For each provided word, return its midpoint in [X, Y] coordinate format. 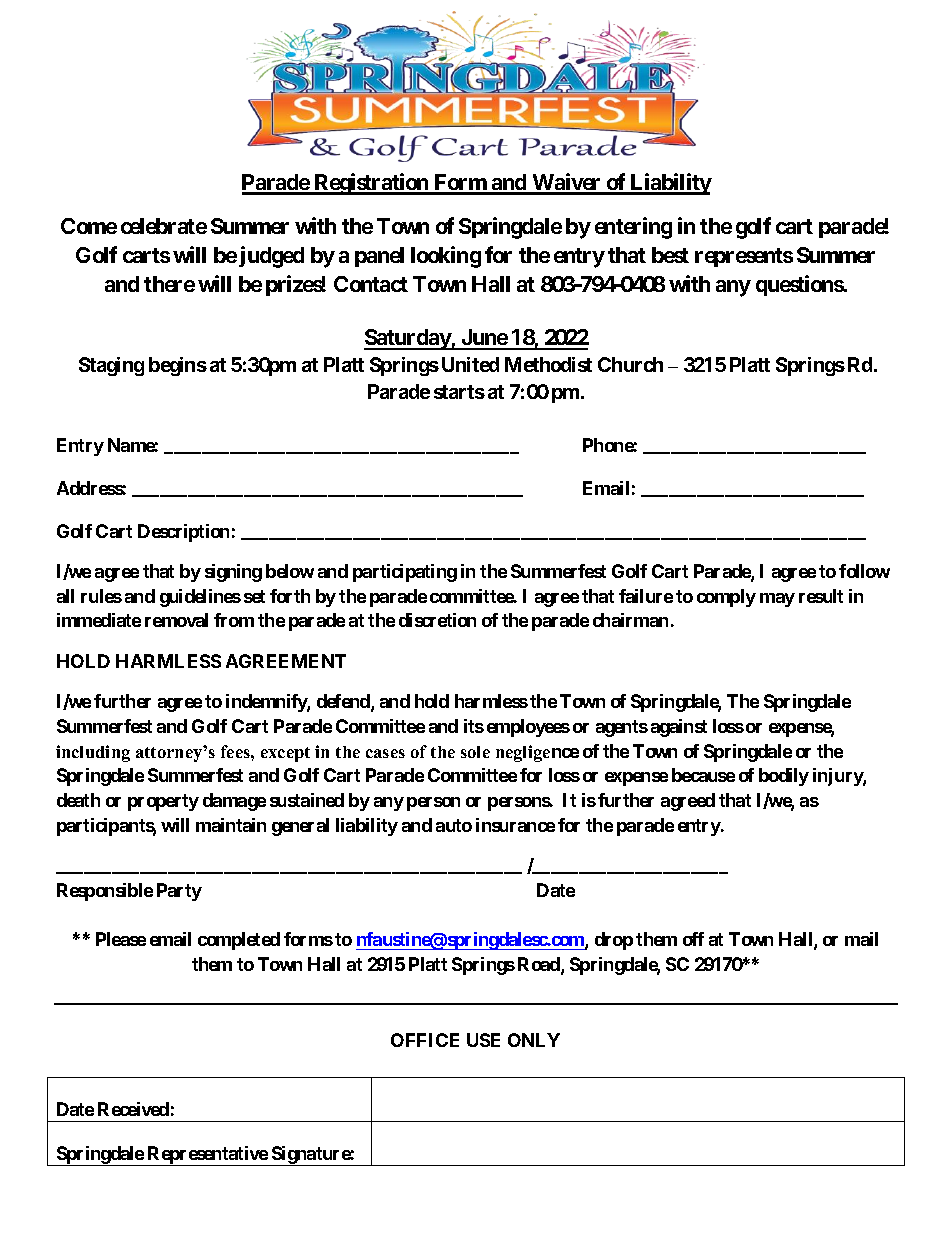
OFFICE [425, 1040]
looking [446, 257]
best [670, 255]
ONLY [534, 1040]
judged [271, 257]
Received [133, 1109]
